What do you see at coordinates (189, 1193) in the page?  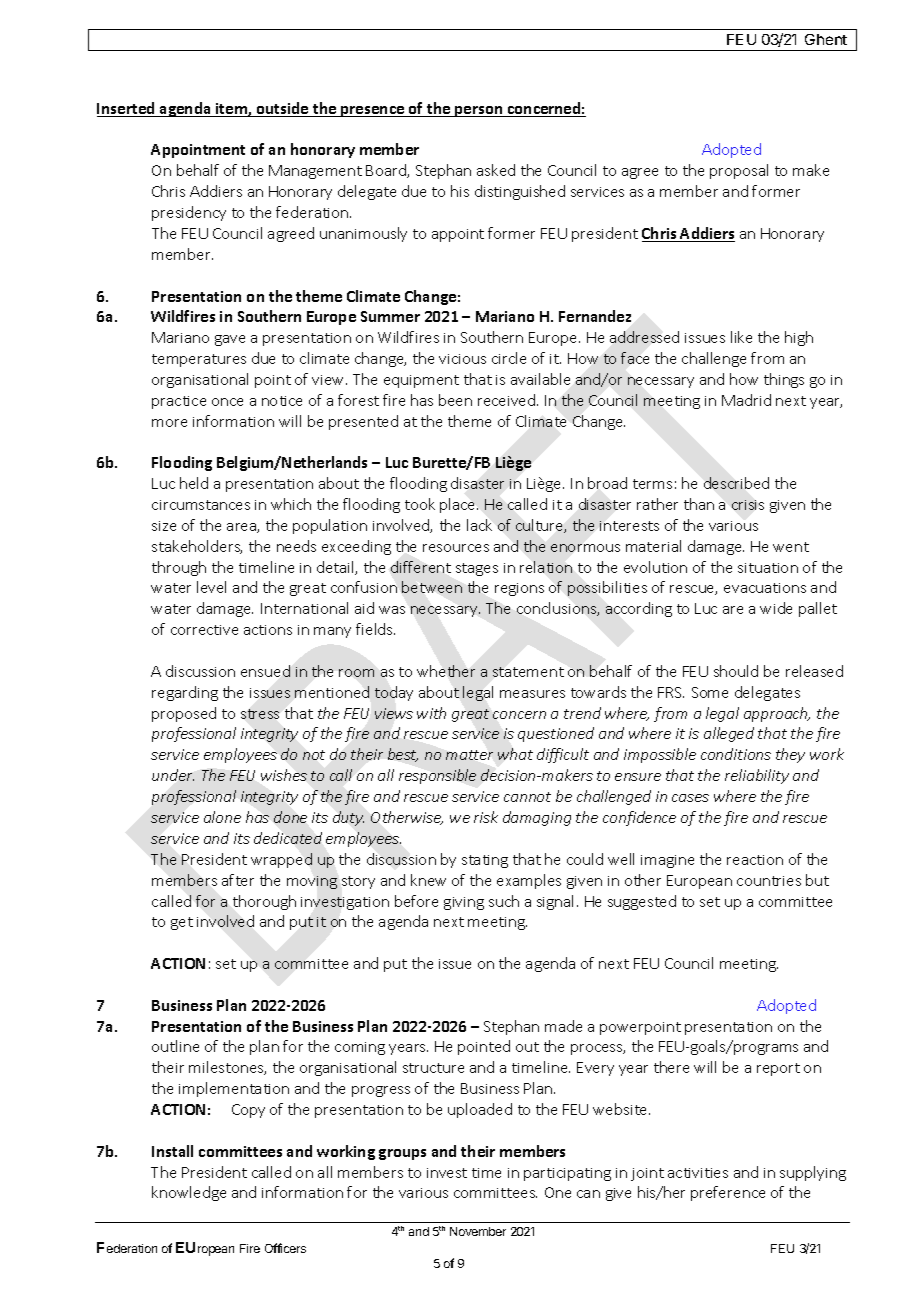 I see `knowledge` at bounding box center [189, 1193].
